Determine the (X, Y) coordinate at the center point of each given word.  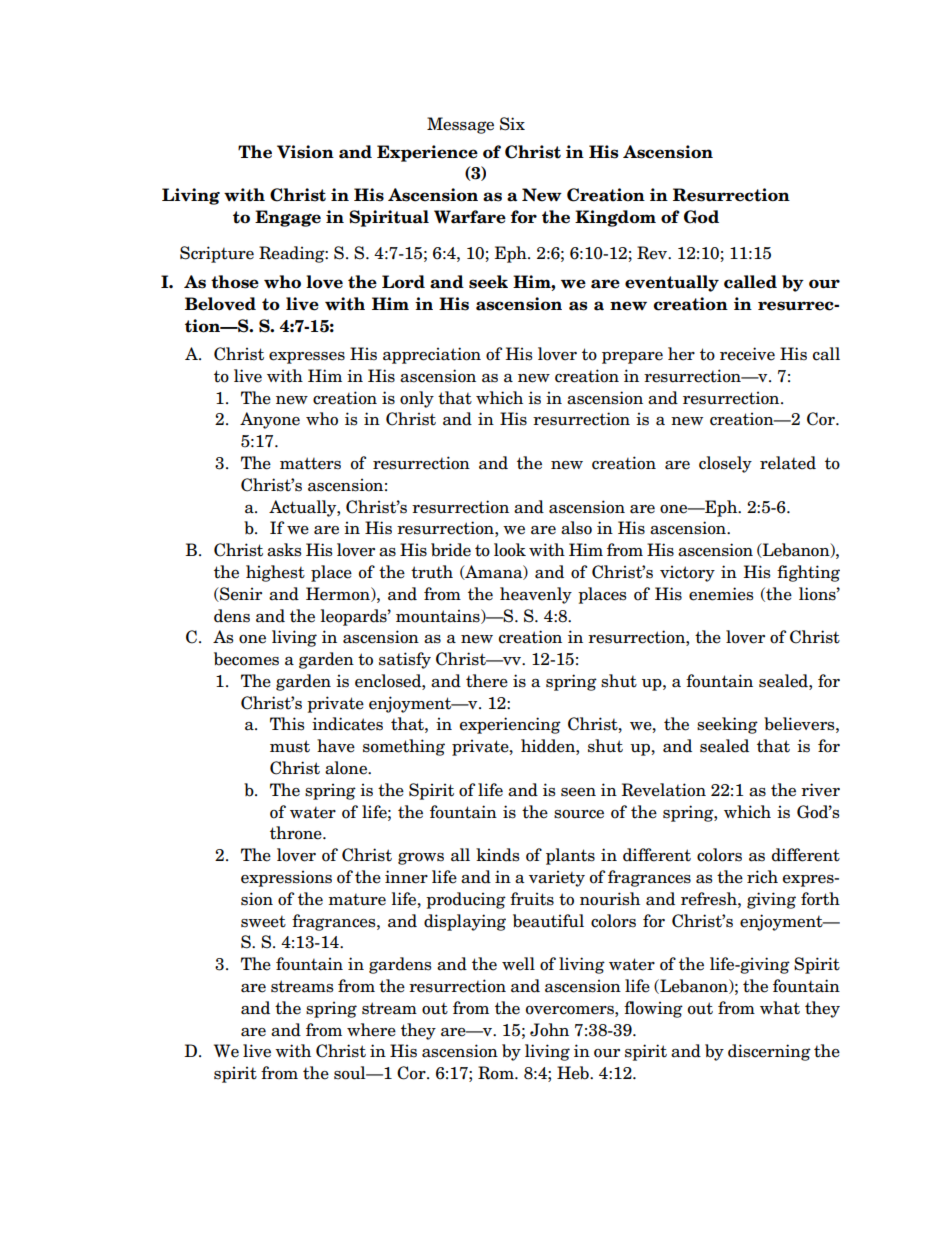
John (549, 1030)
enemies (721, 594)
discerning (769, 1052)
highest (275, 573)
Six (512, 124)
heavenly (536, 595)
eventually (672, 283)
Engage (288, 218)
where (371, 1030)
